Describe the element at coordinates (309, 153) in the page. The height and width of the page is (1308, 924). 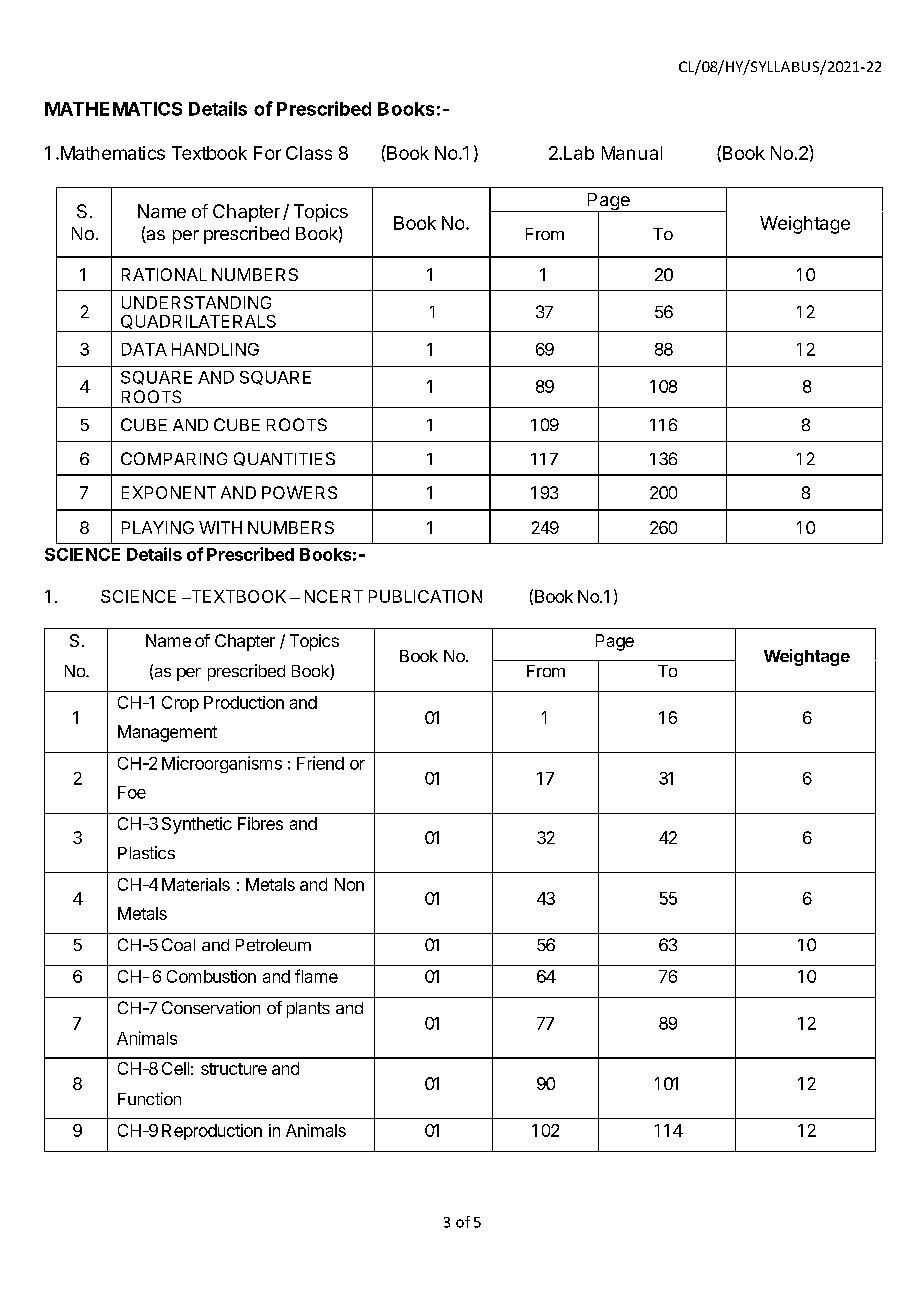
I see `Class` at that location.
